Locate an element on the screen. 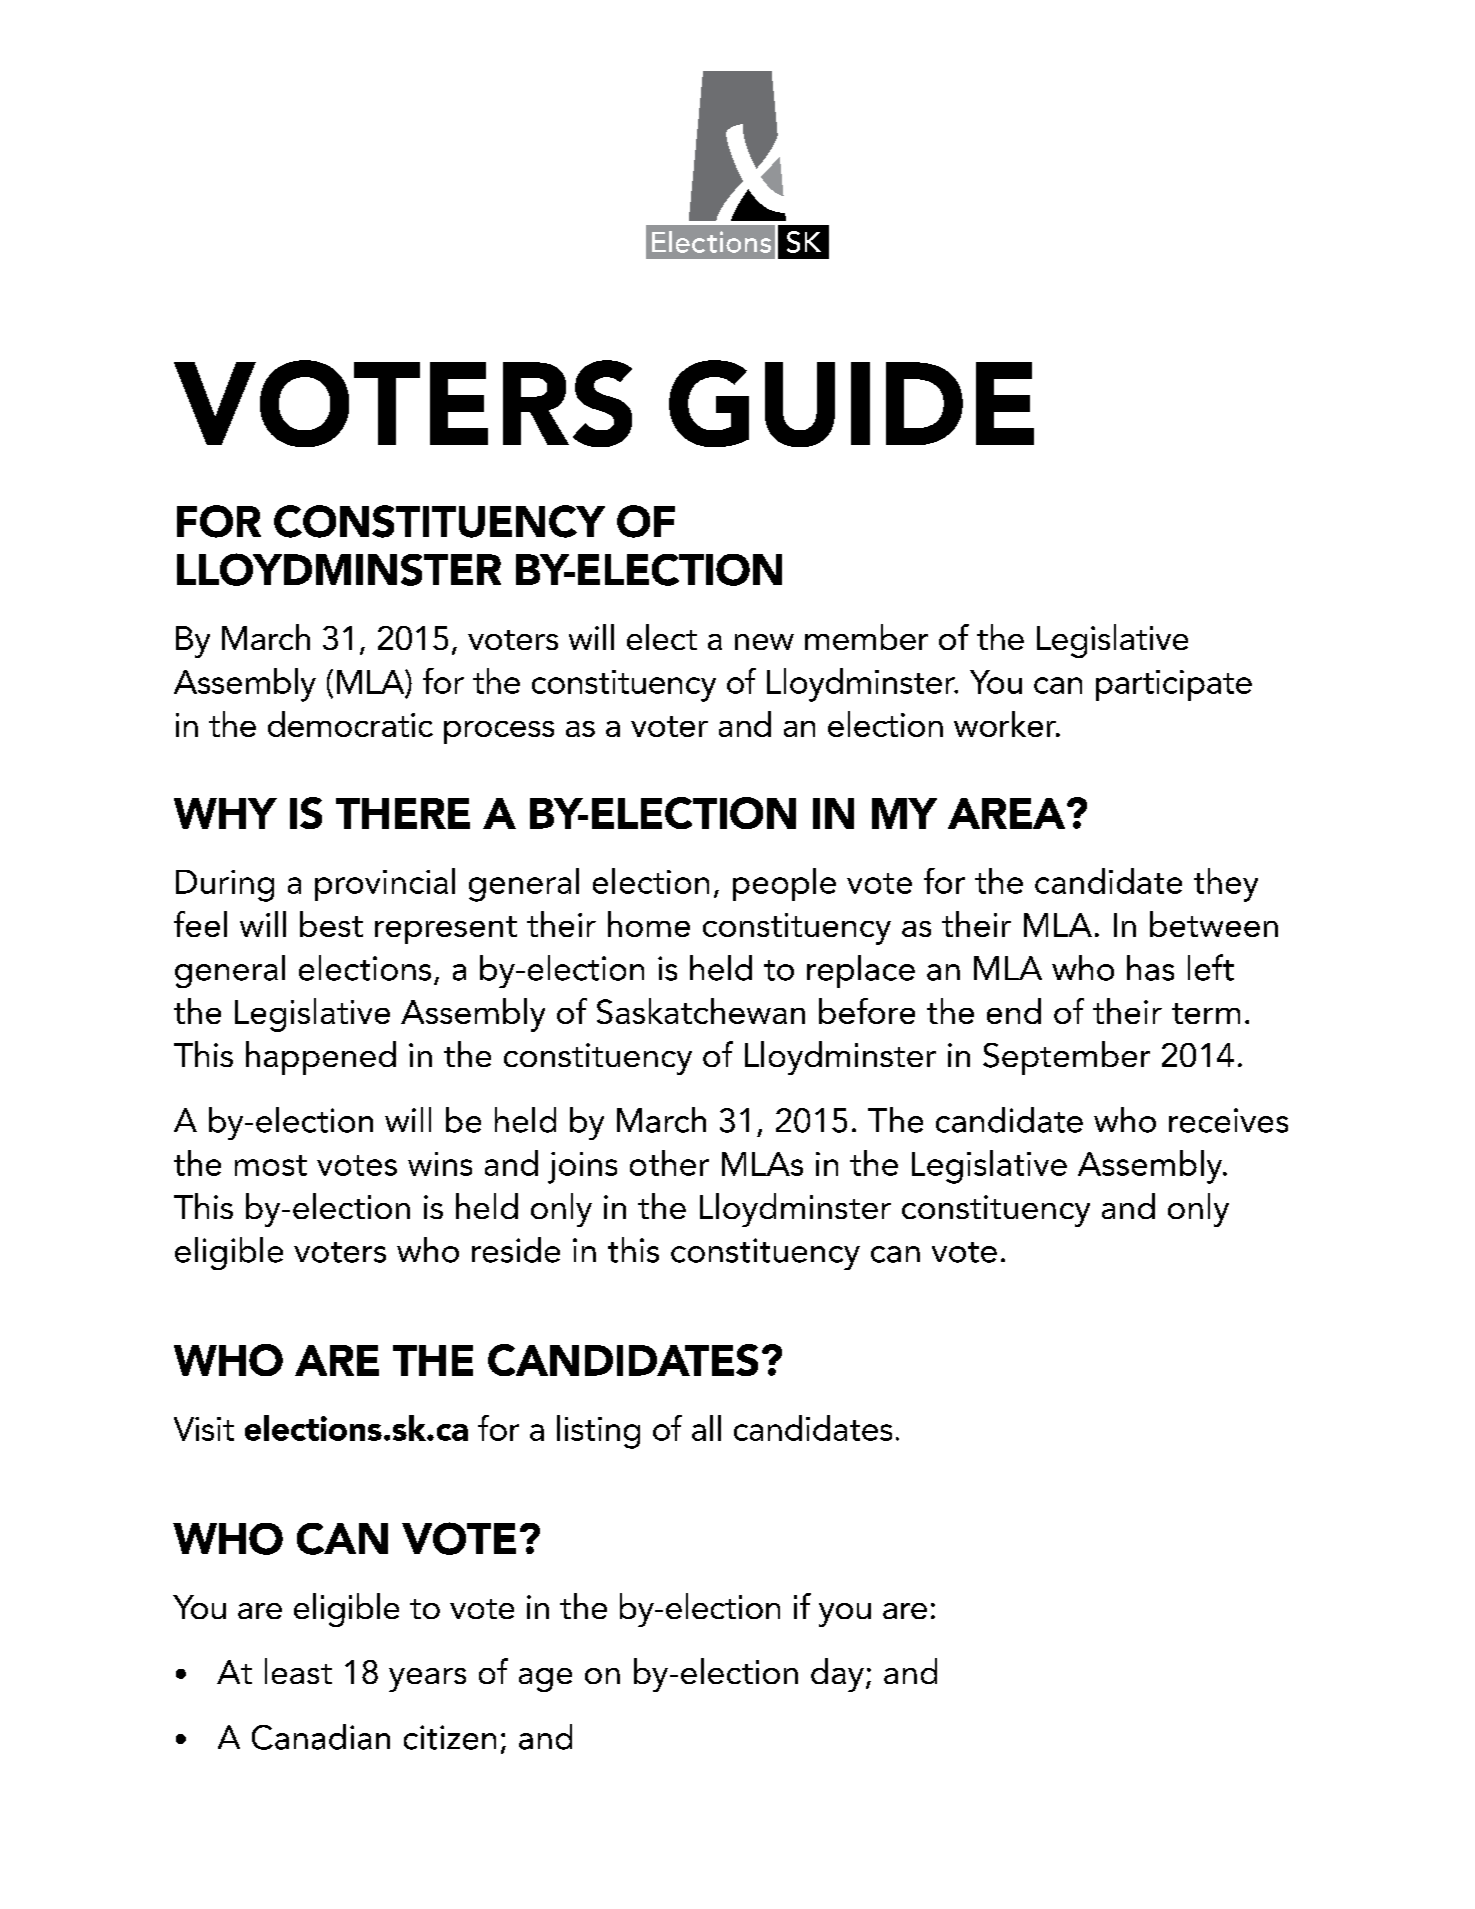 Image resolution: width=1475 pixels, height=1909 pixels. new is located at coordinates (764, 642).
